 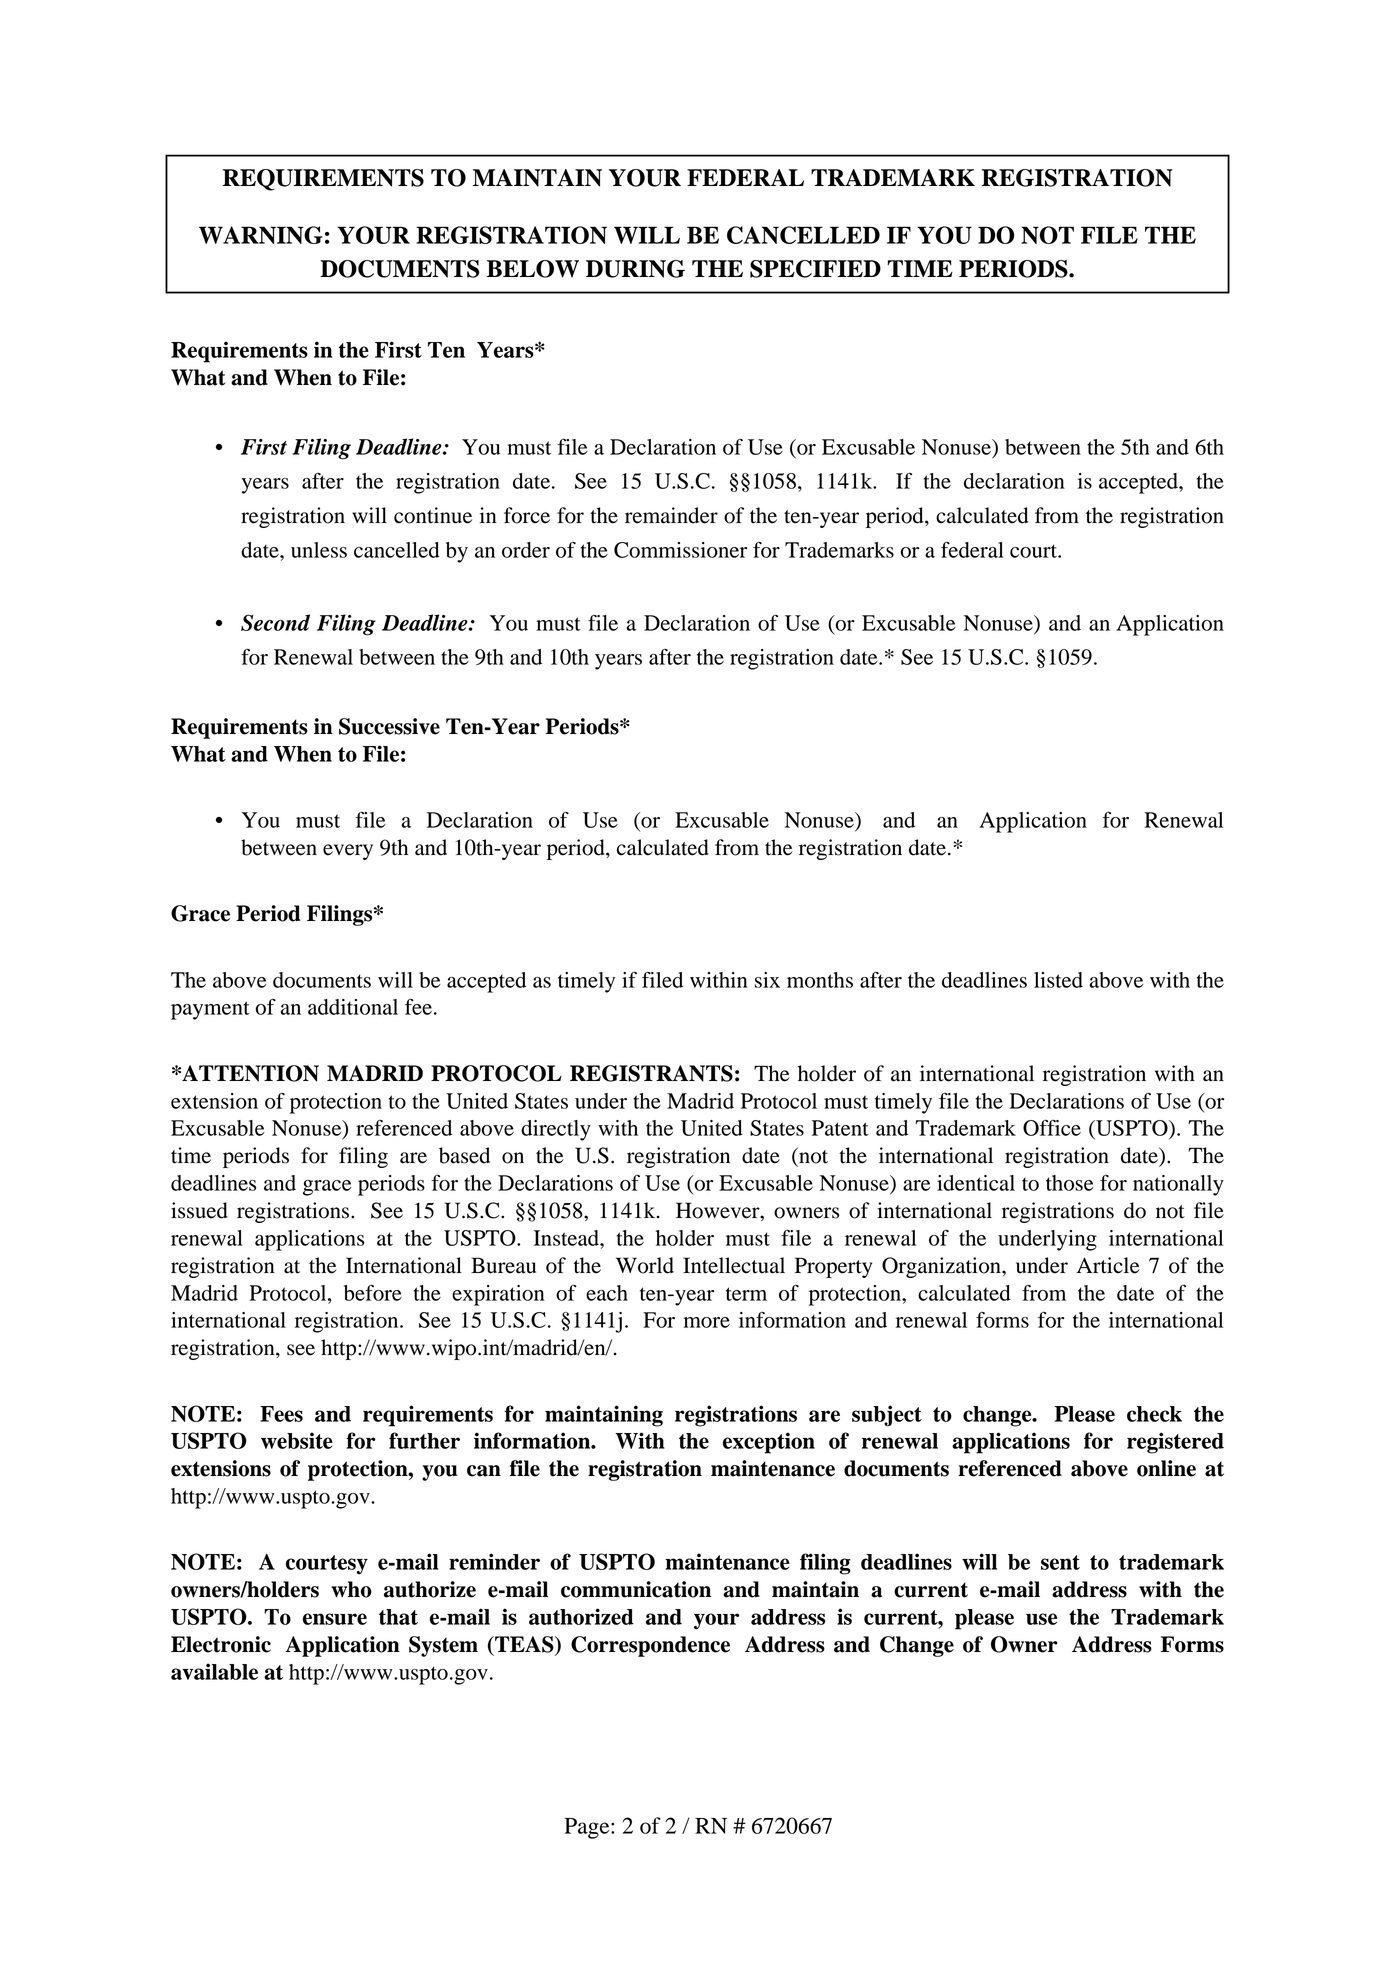 What do you see at coordinates (214, 1671) in the screenshot?
I see `available` at bounding box center [214, 1671].
